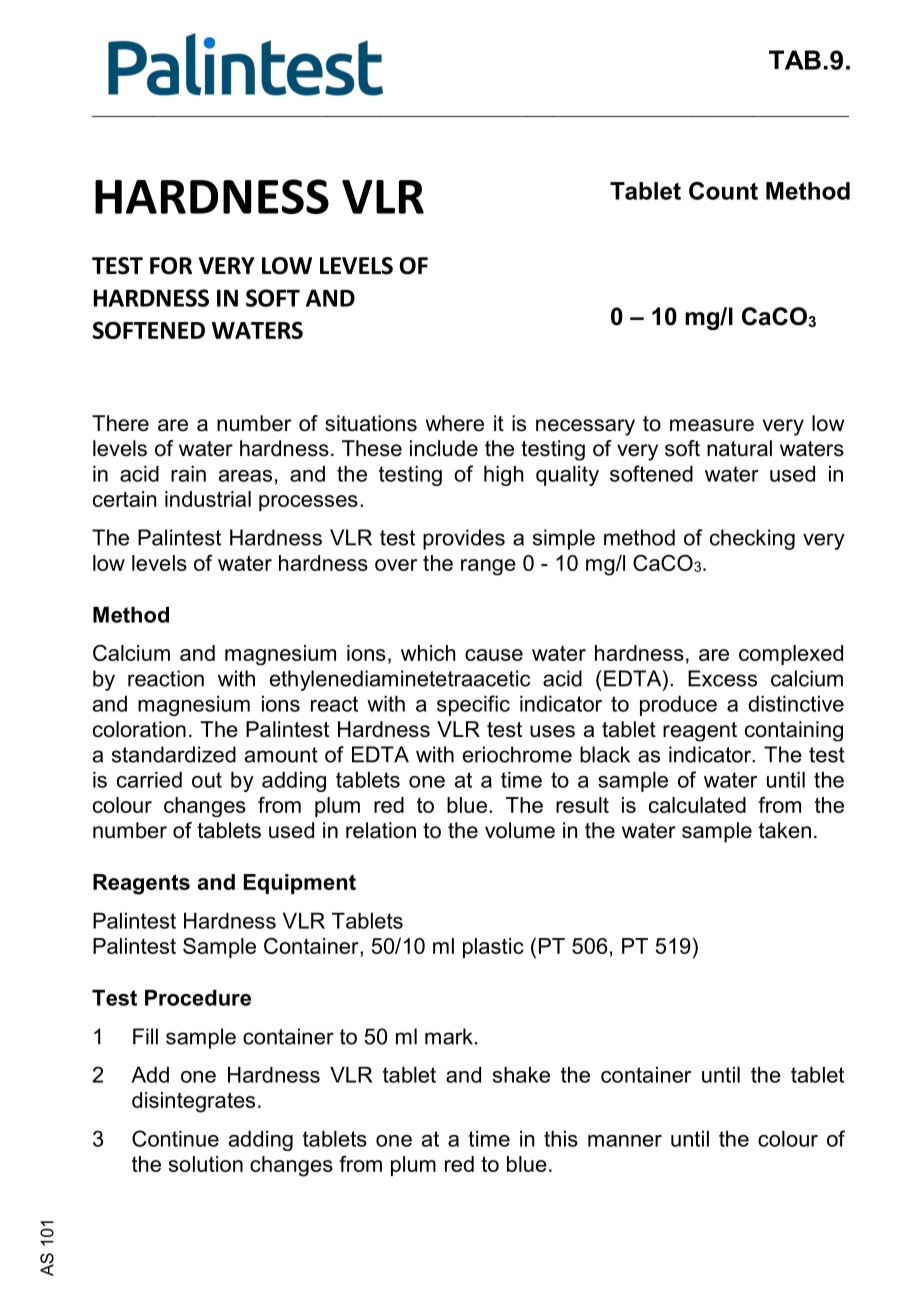 This page has width=924, height=1311. Describe the element at coordinates (300, 884) in the page. I see `Equipment` at that location.
